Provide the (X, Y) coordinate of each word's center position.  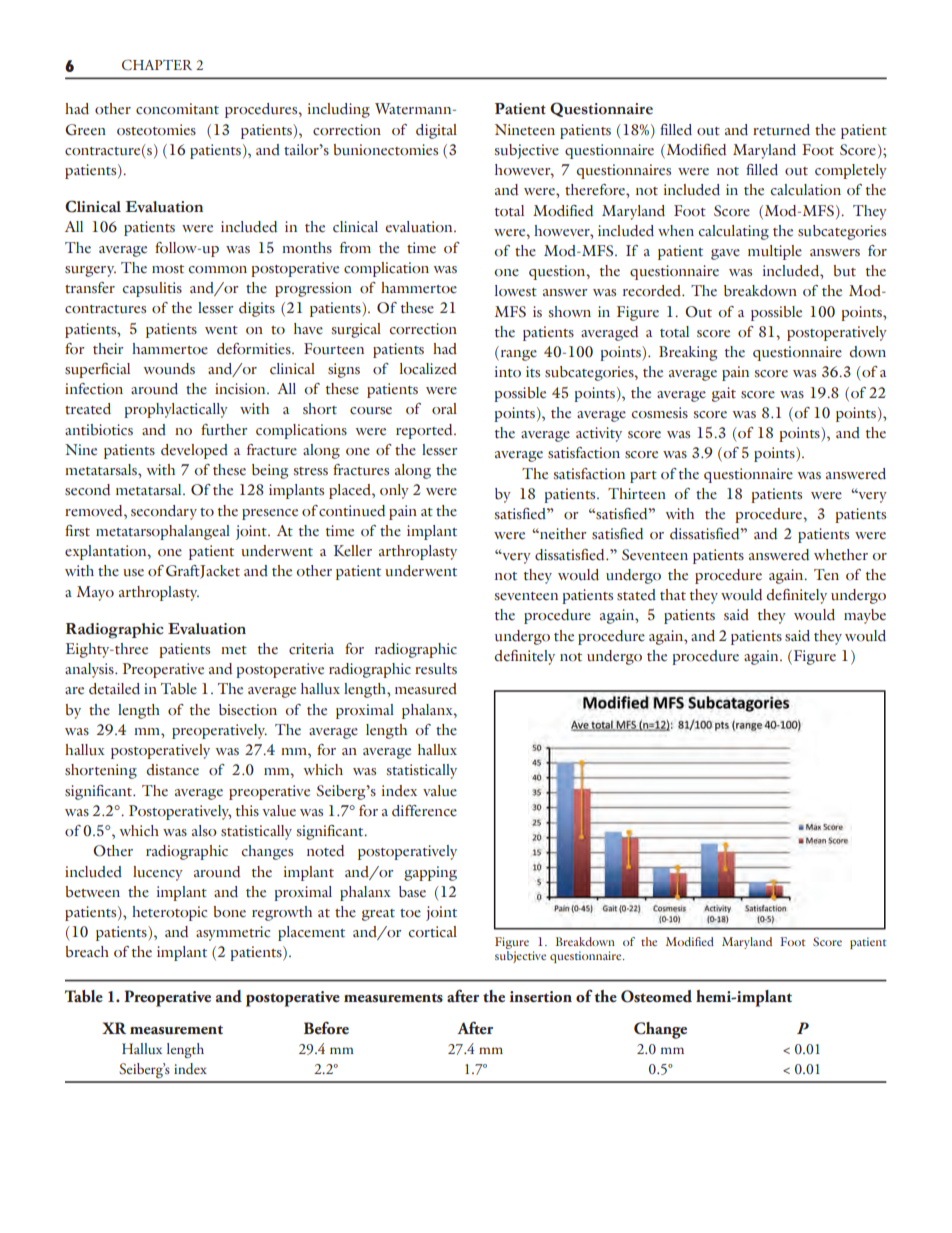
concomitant (177, 109)
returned (781, 130)
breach (87, 952)
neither (562, 534)
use (133, 572)
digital (436, 131)
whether (841, 555)
